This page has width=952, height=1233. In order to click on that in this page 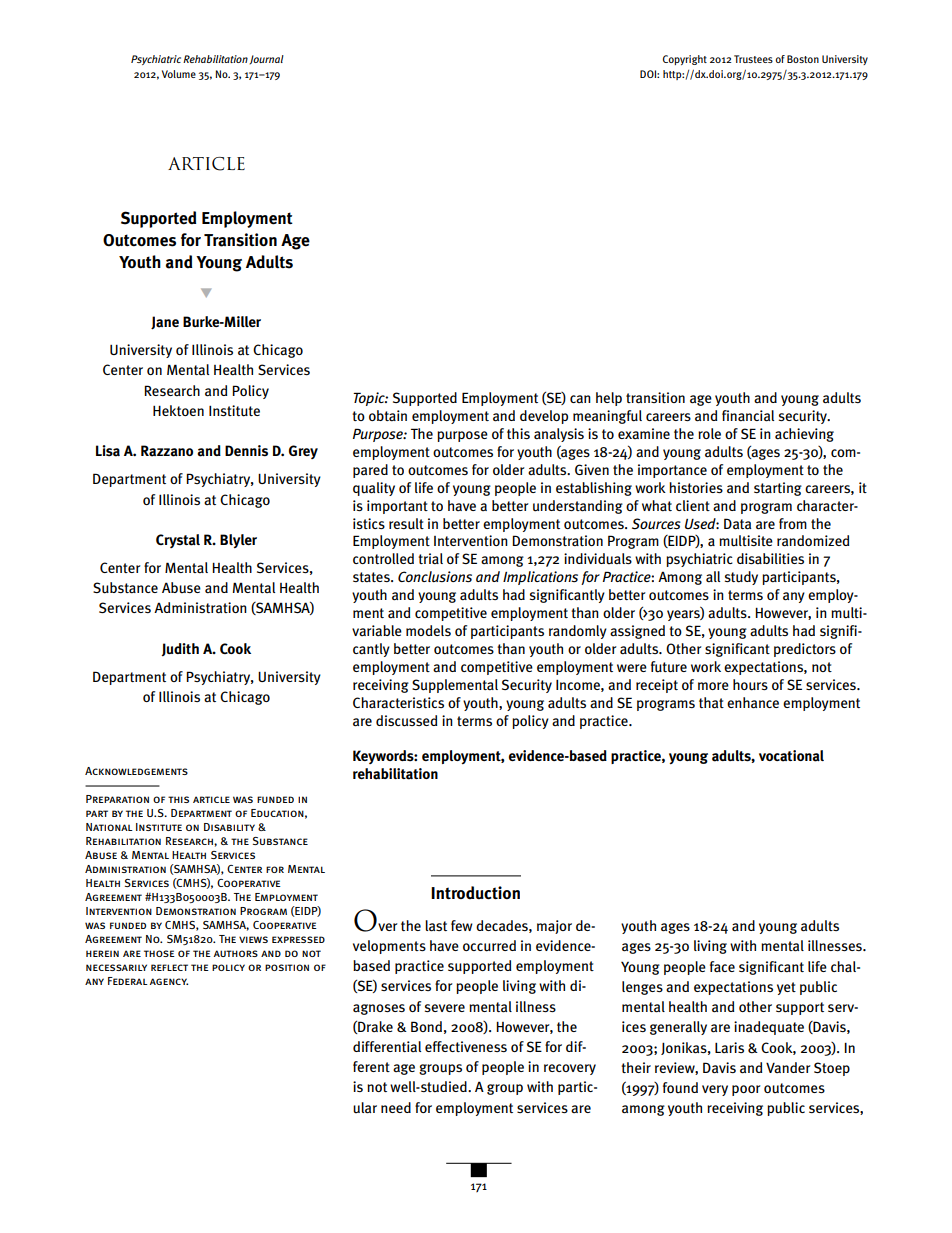, I will do `click(711, 703)`.
